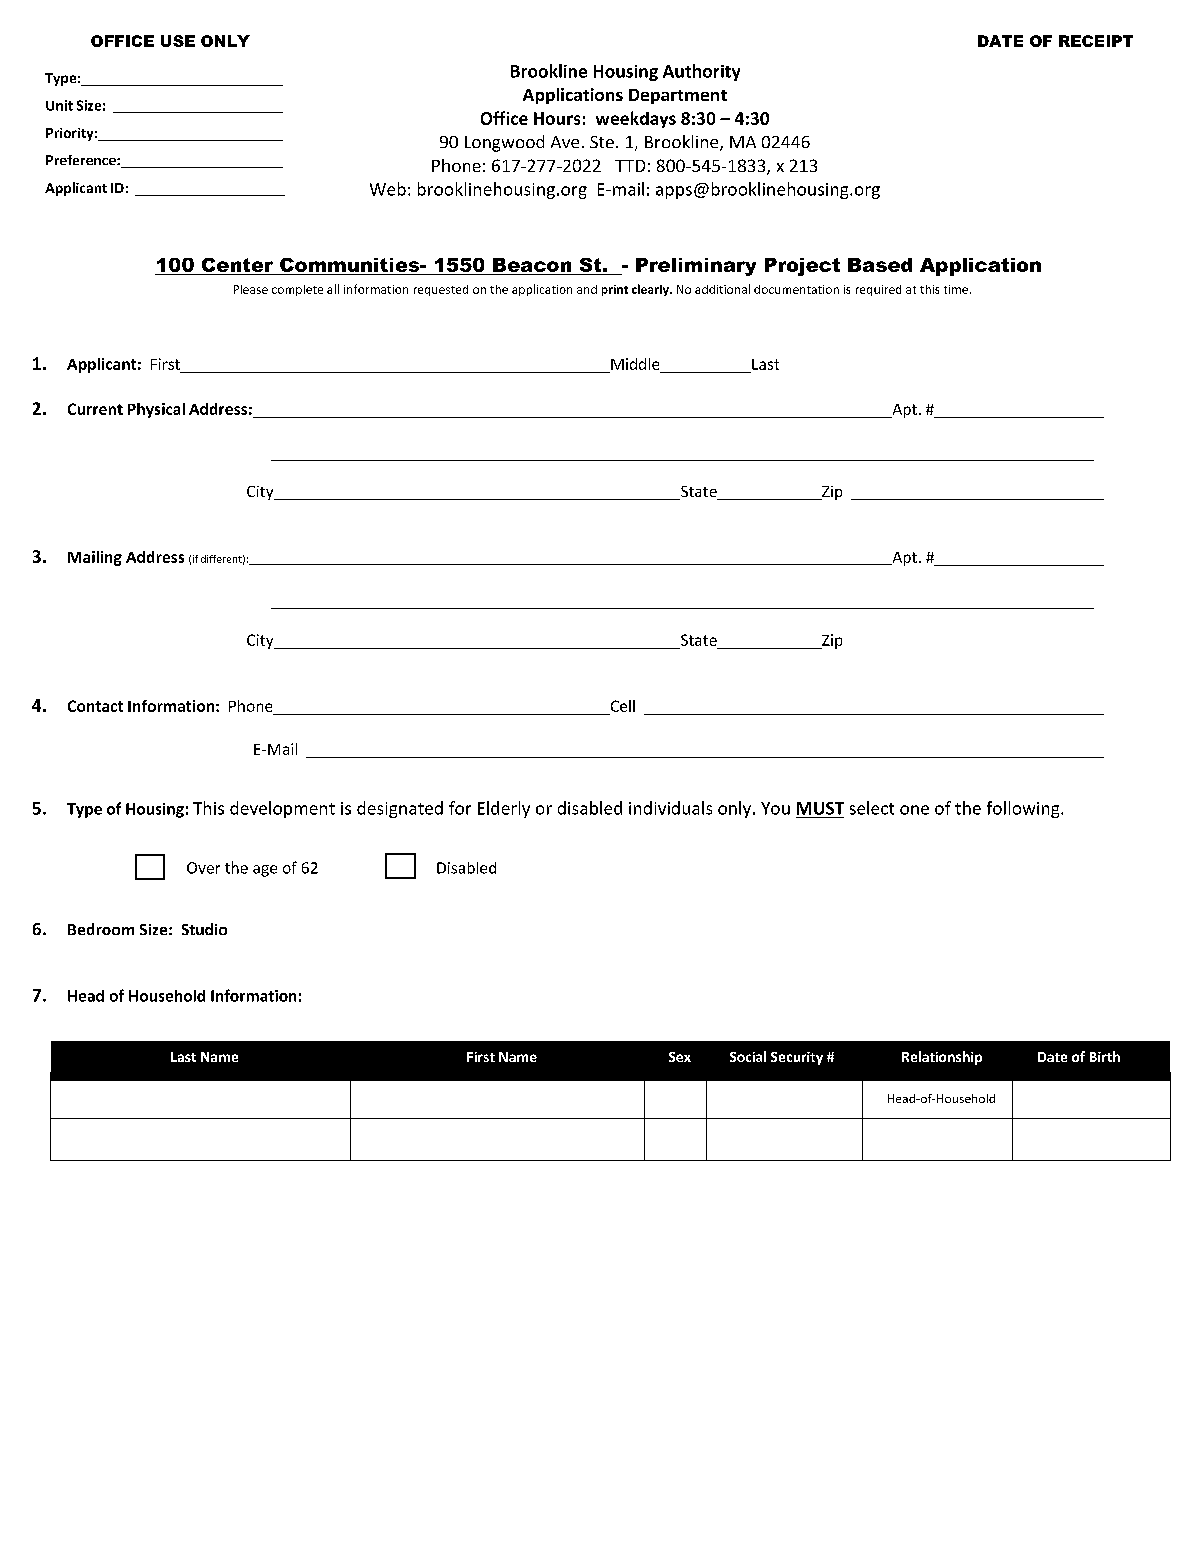  I want to click on Studio, so click(204, 929).
